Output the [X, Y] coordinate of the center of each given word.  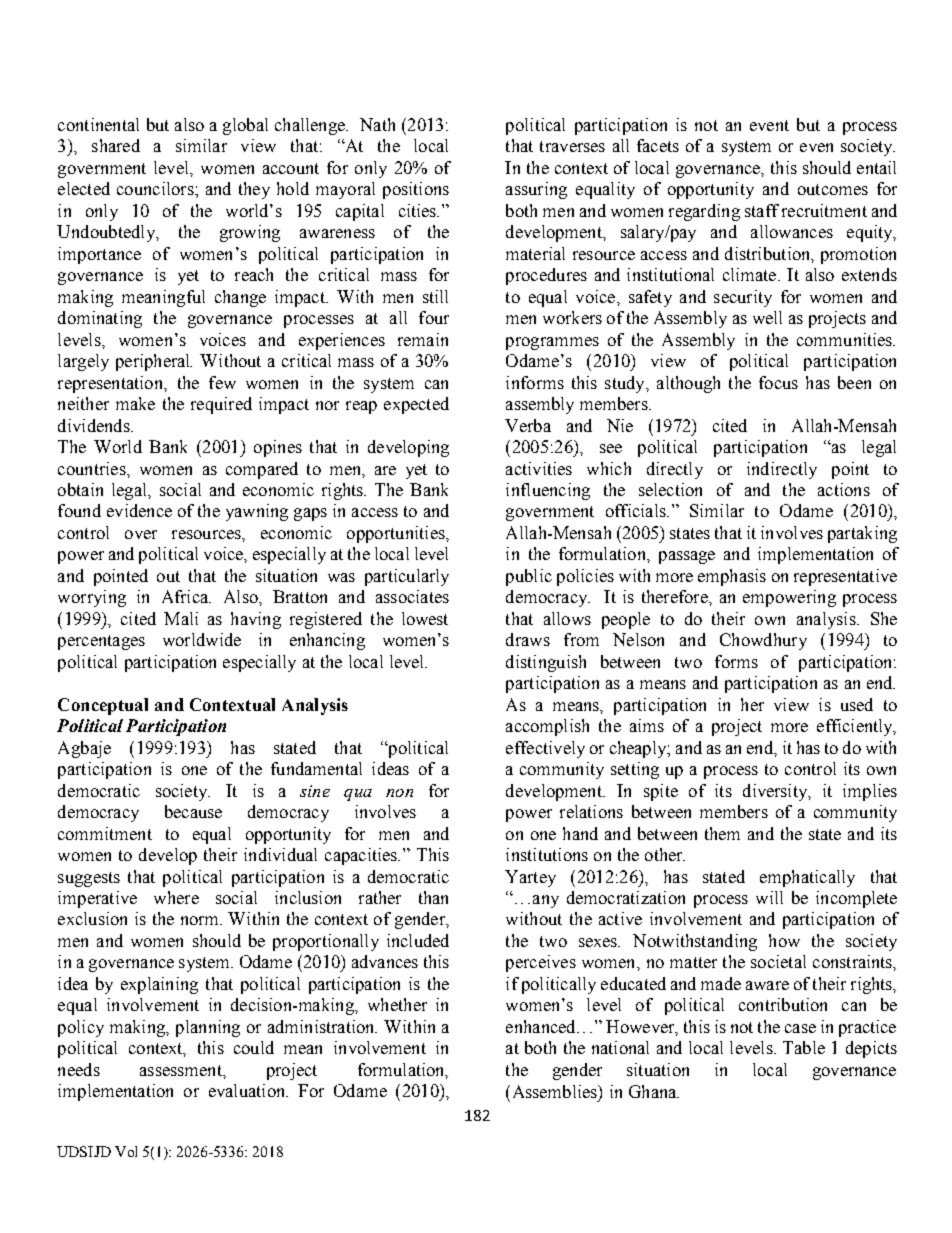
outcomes [833, 189]
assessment [182, 1070]
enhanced [542, 1026]
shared [116, 145]
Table [804, 1047]
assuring [536, 190]
